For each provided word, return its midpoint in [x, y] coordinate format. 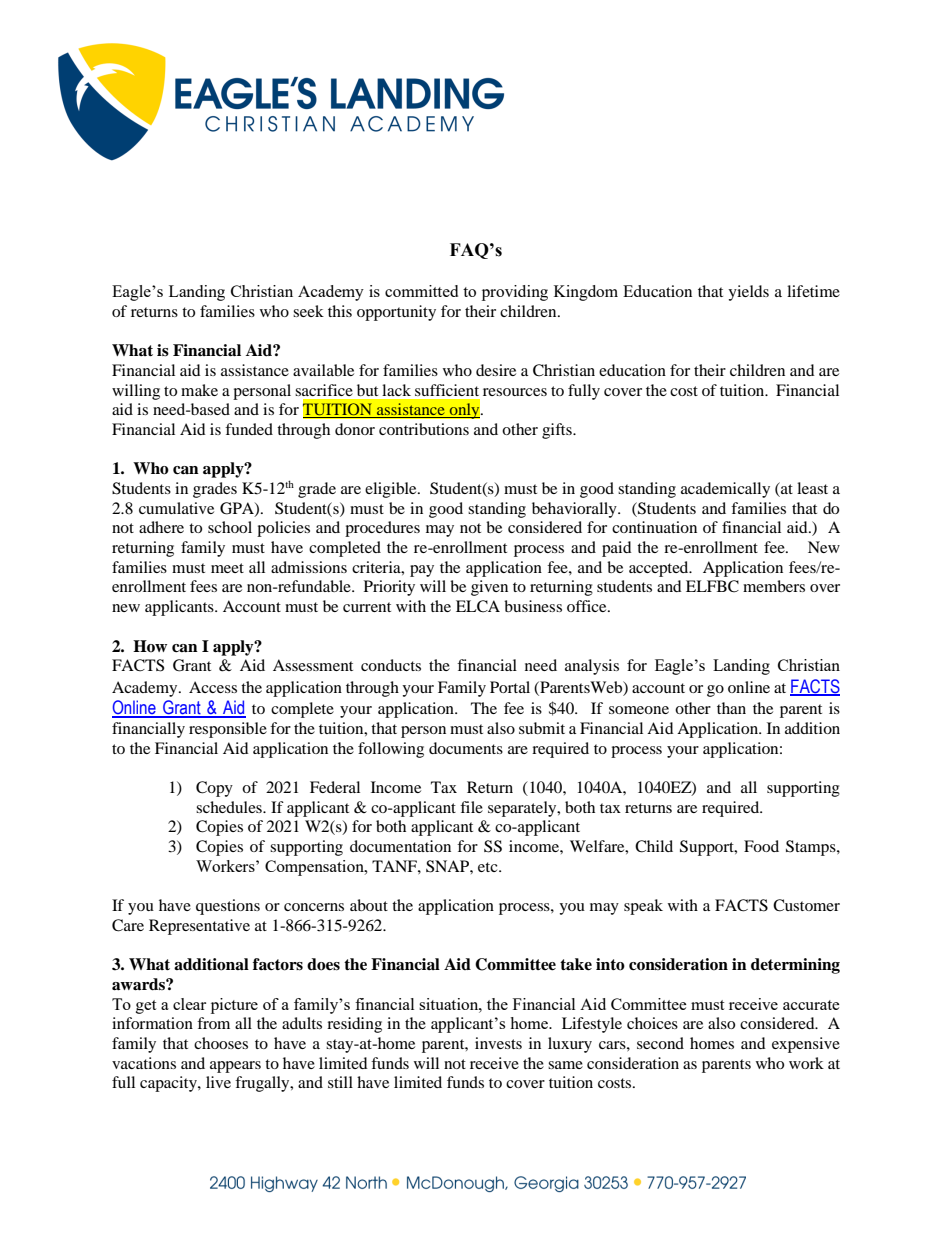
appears [235, 1067]
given [489, 588]
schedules [230, 807]
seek [308, 311]
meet [227, 568]
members [774, 586]
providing [515, 293]
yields [748, 293]
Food [761, 846]
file [471, 807]
